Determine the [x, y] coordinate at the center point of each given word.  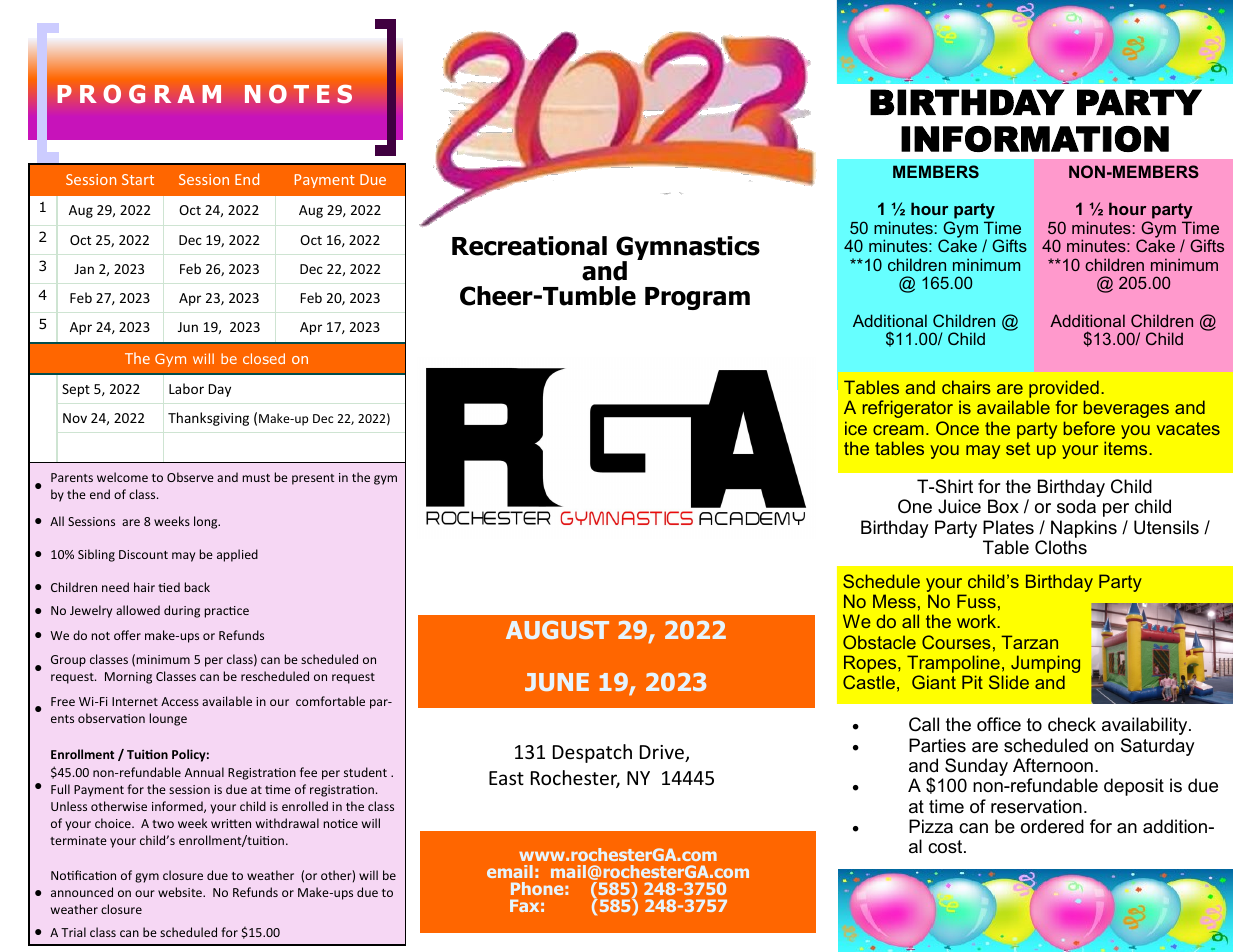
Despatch [592, 753]
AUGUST [557, 630]
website [181, 892]
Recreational [529, 246]
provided [1063, 390]
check [1072, 724]
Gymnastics [688, 249]
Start [138, 179]
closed [264, 358]
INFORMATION [1035, 139]
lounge [168, 719]
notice [340, 823]
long [207, 522]
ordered [1052, 826]
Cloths [1061, 547]
